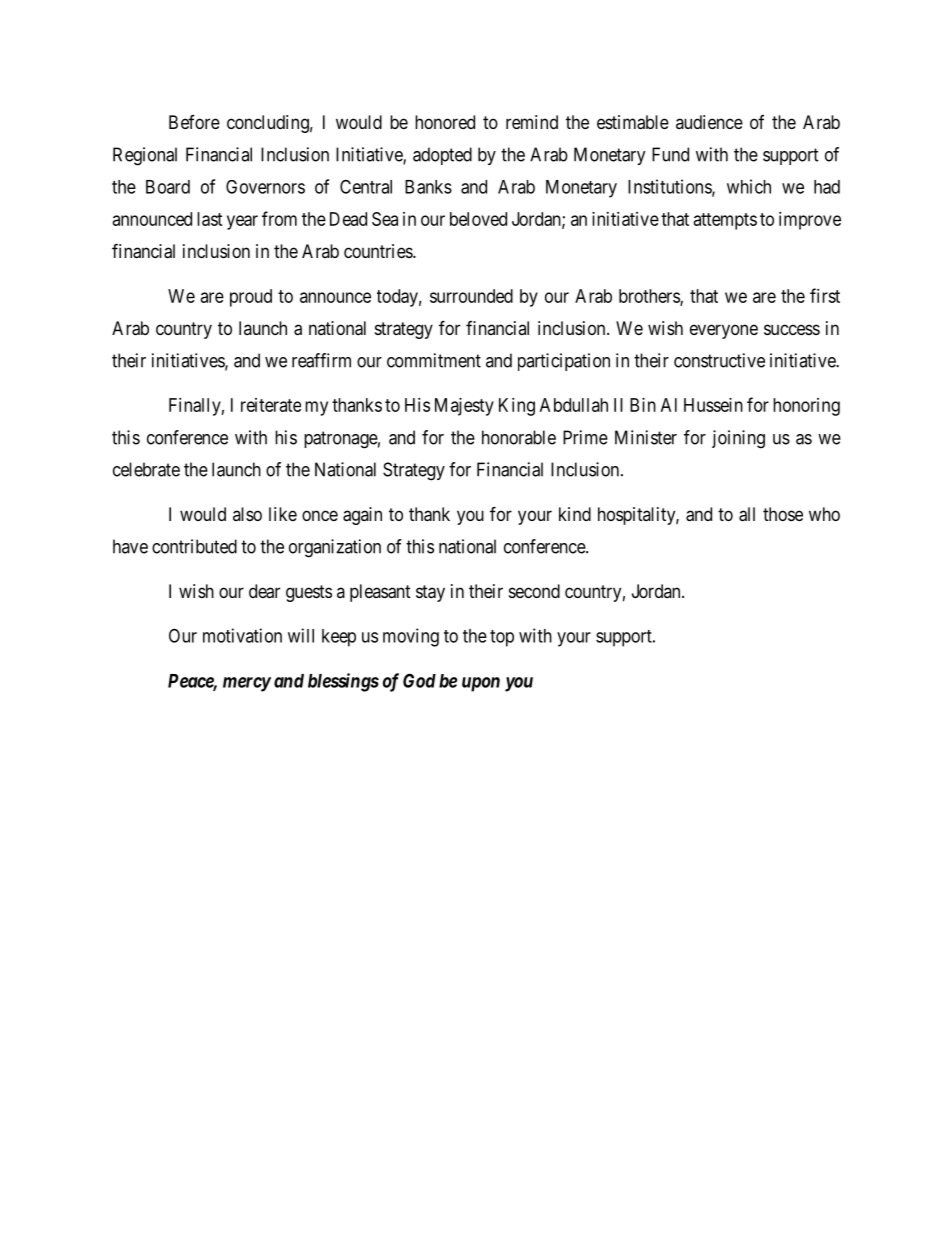 This screenshot has width=952, height=1233. I want to click on top, so click(502, 638).
